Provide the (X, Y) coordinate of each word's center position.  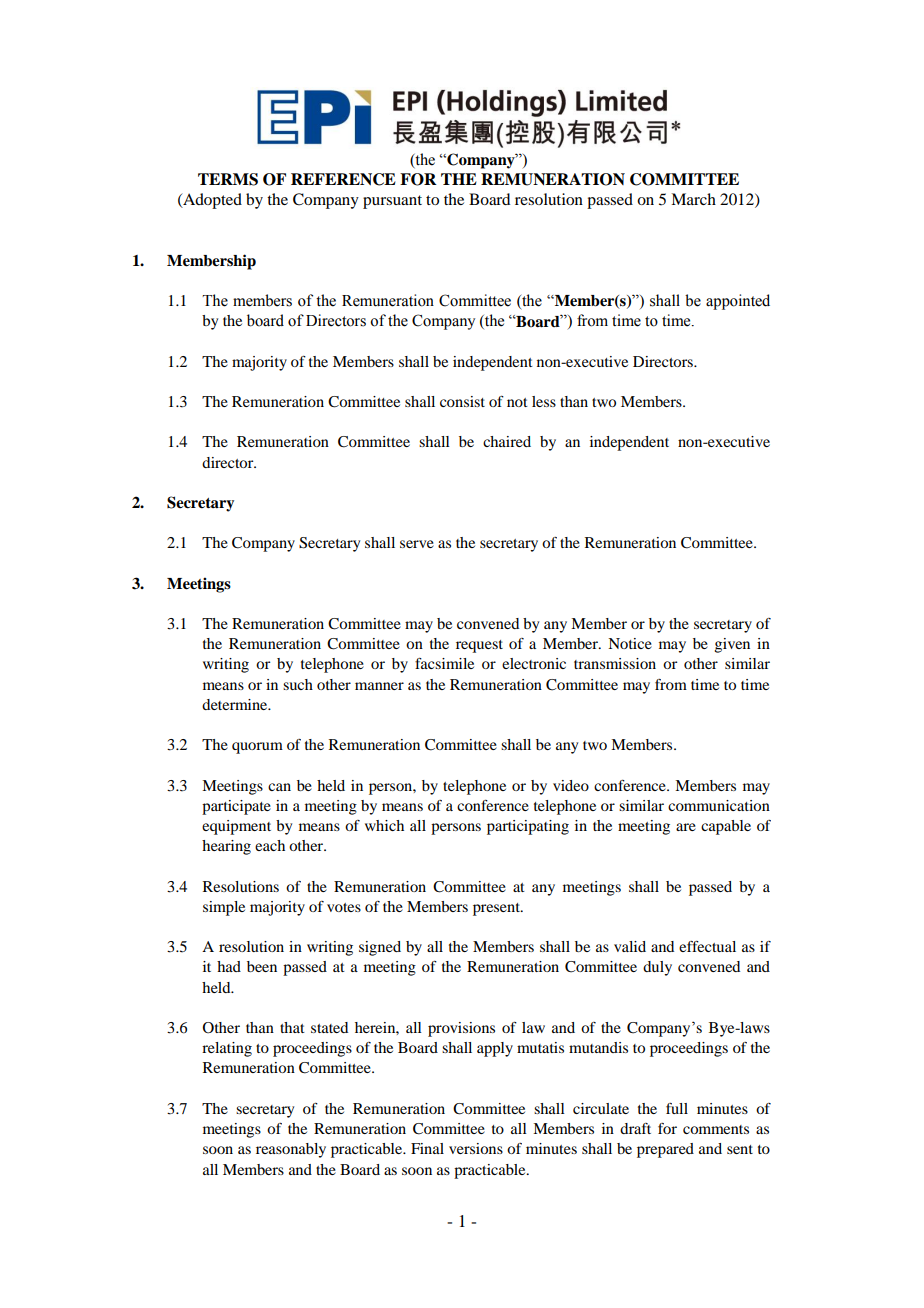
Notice (630, 643)
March (693, 199)
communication (719, 805)
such (298, 684)
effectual (707, 946)
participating (528, 827)
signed (380, 948)
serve (417, 544)
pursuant (392, 202)
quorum (257, 748)
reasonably (291, 1150)
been (262, 966)
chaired (507, 441)
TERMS (228, 179)
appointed (738, 302)
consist (462, 401)
